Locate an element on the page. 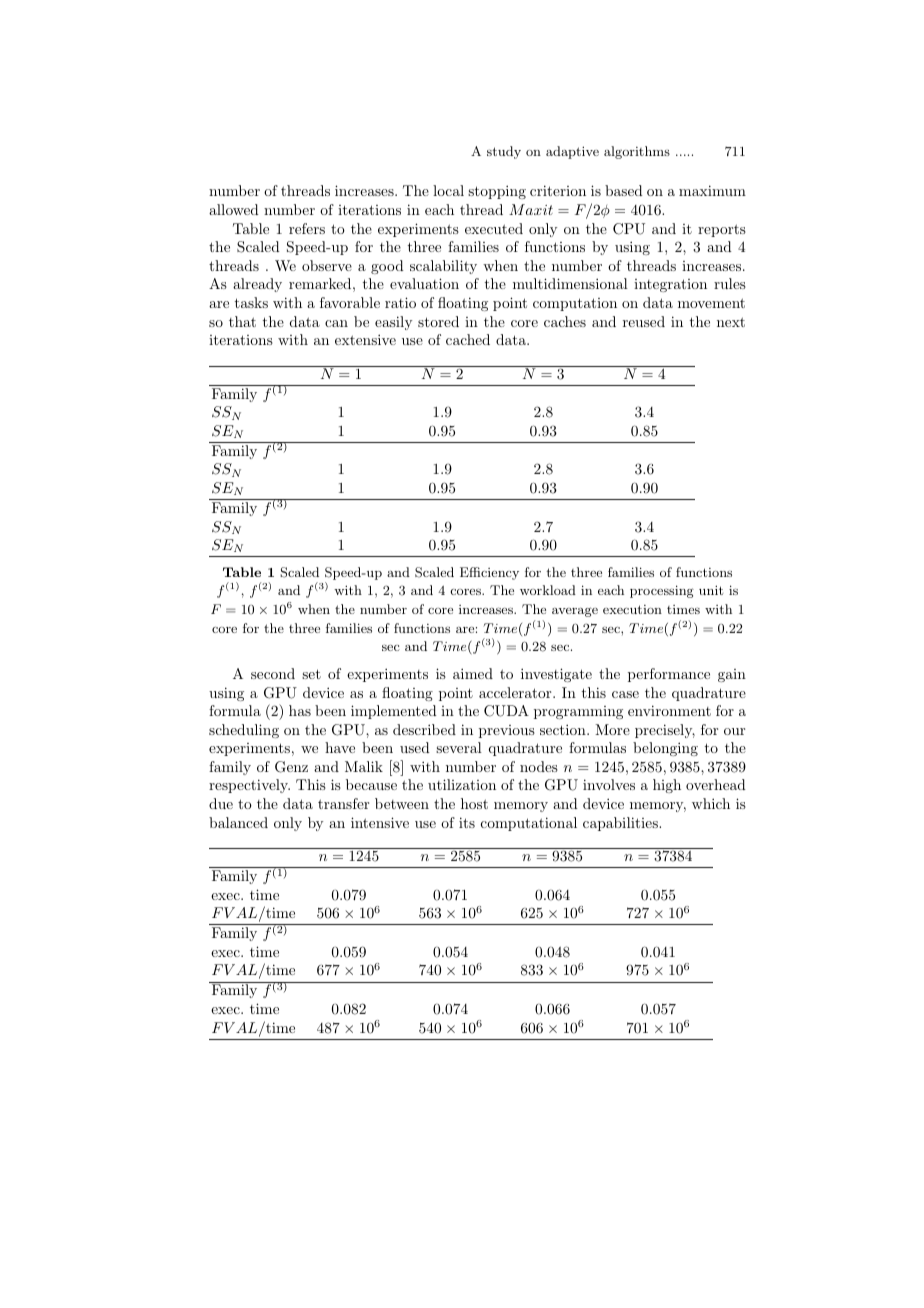  stopping is located at coordinates (497, 192).
